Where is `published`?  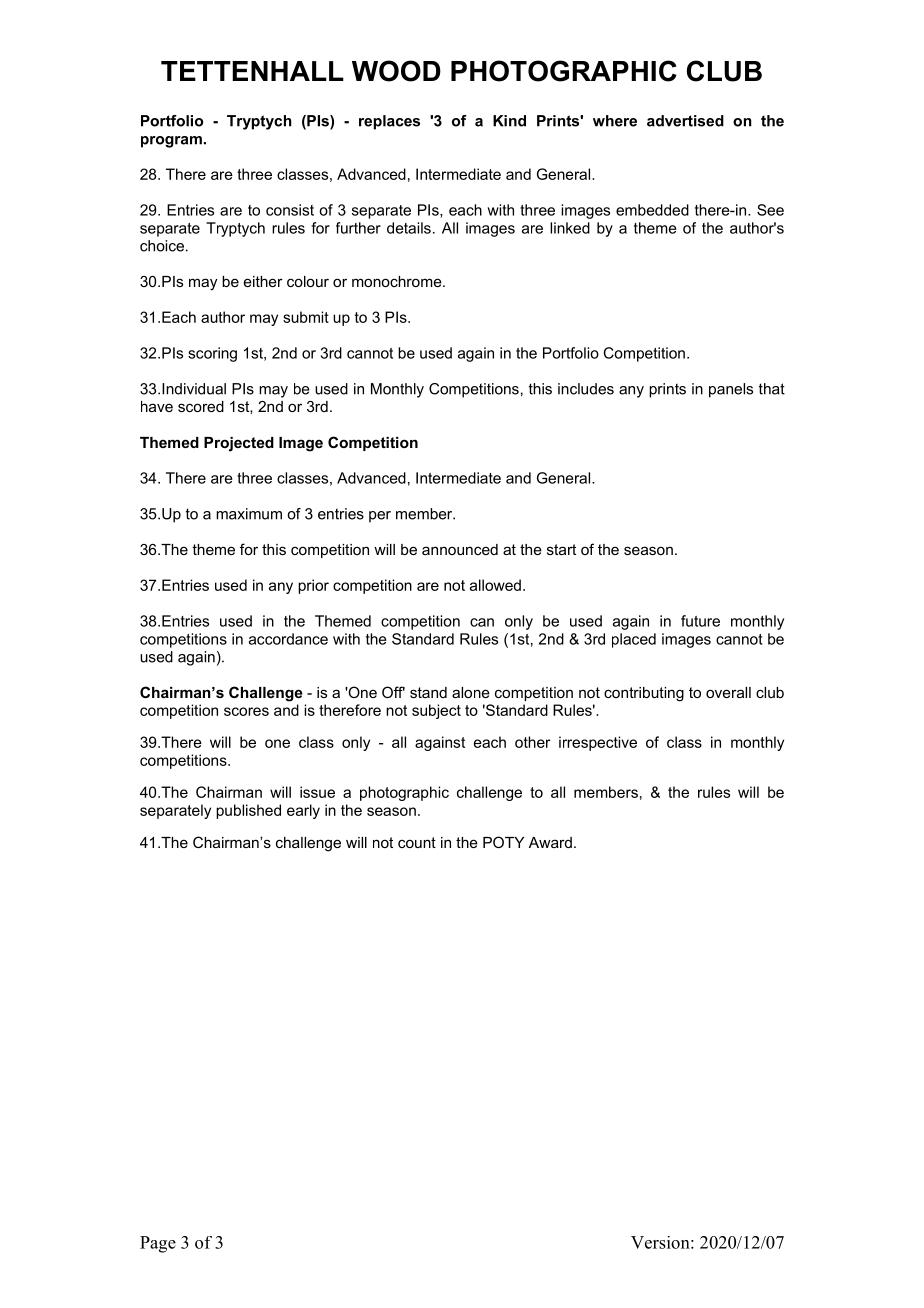
published is located at coordinates (248, 811).
